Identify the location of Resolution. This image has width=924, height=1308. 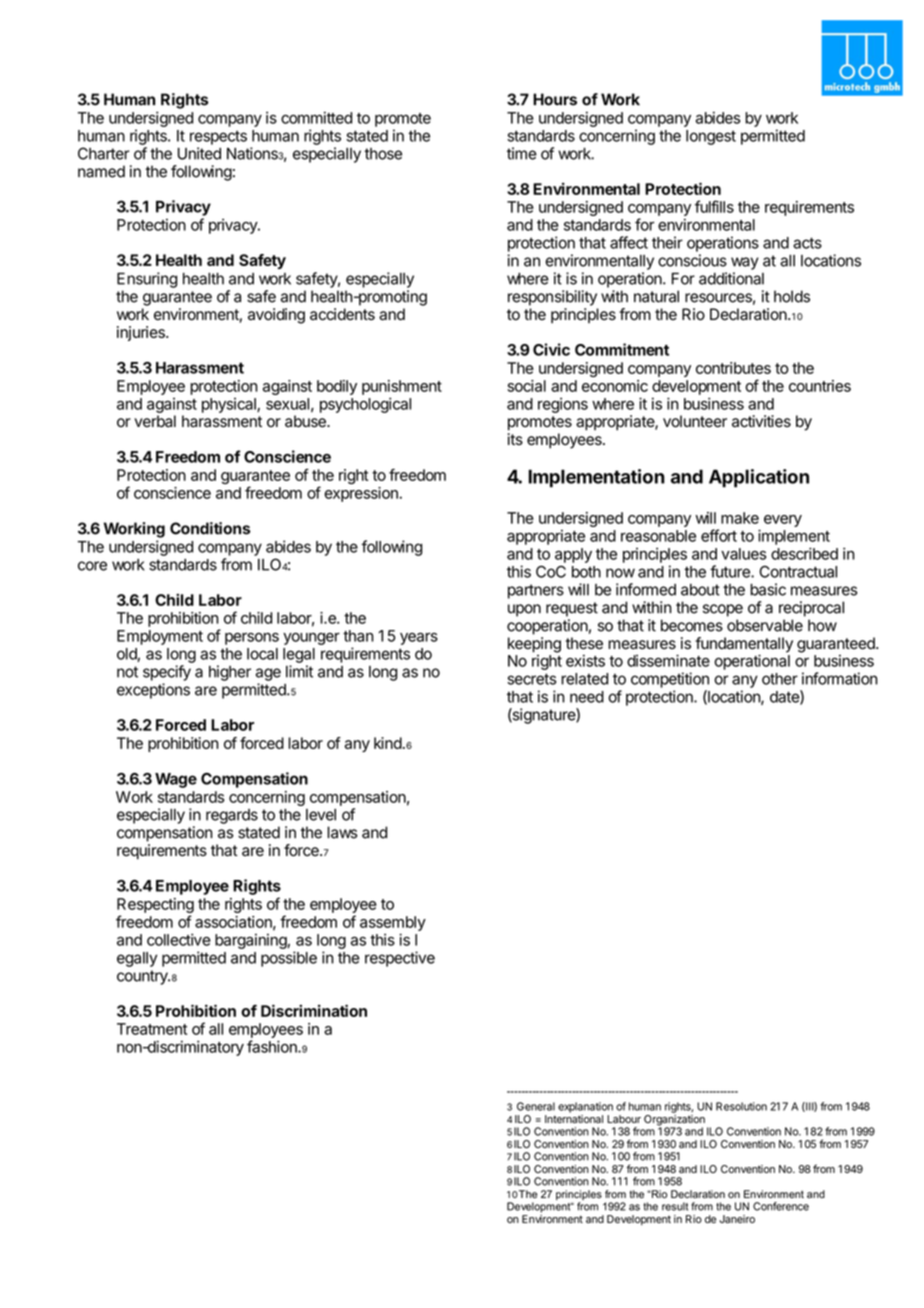
(741, 1106).
